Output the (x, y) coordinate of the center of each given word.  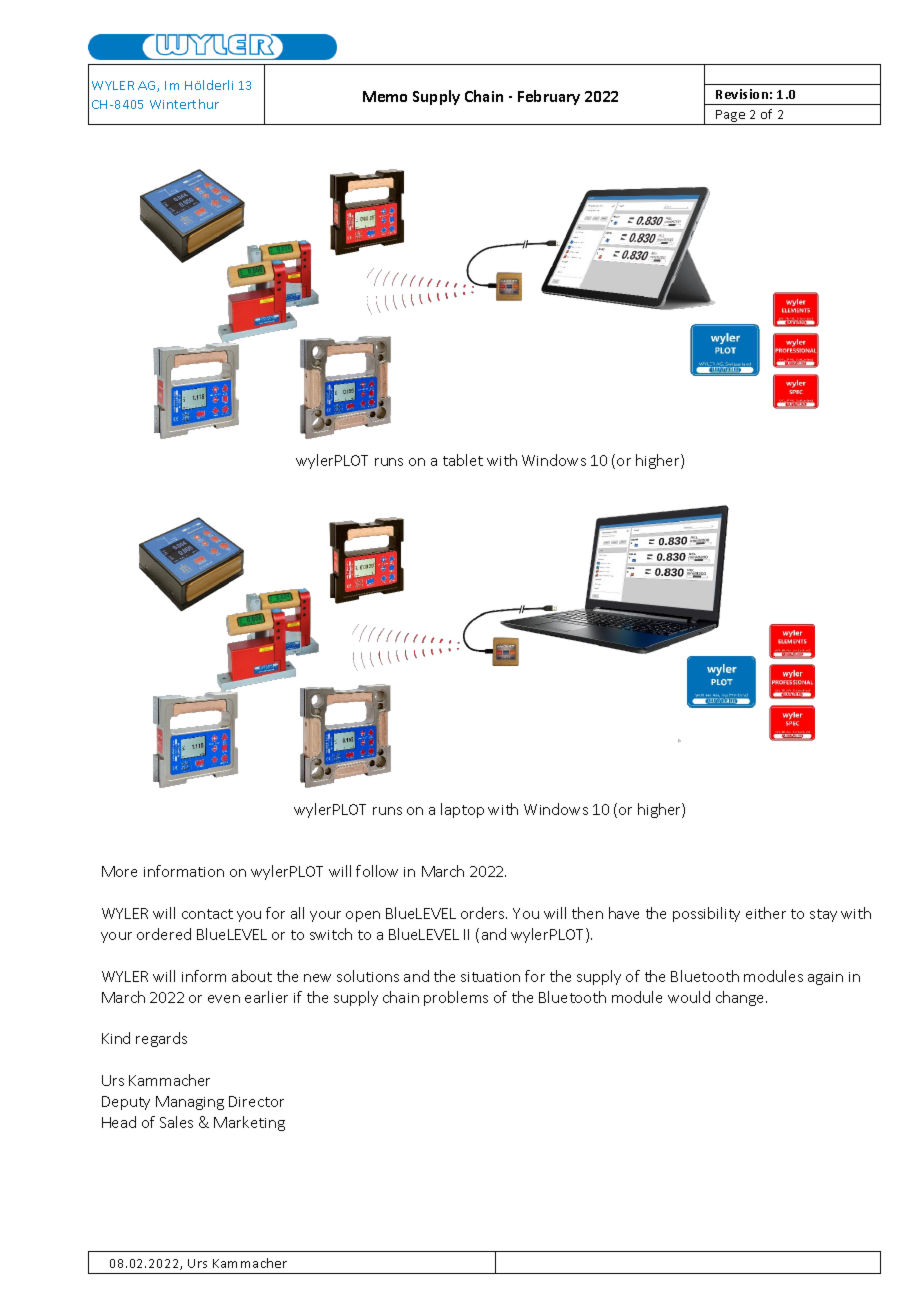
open (363, 916)
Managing (190, 1103)
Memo (385, 96)
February (549, 97)
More (119, 871)
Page (731, 117)
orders (484, 913)
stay (823, 915)
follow (377, 871)
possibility (706, 914)
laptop (462, 810)
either (766, 913)
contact (207, 914)
